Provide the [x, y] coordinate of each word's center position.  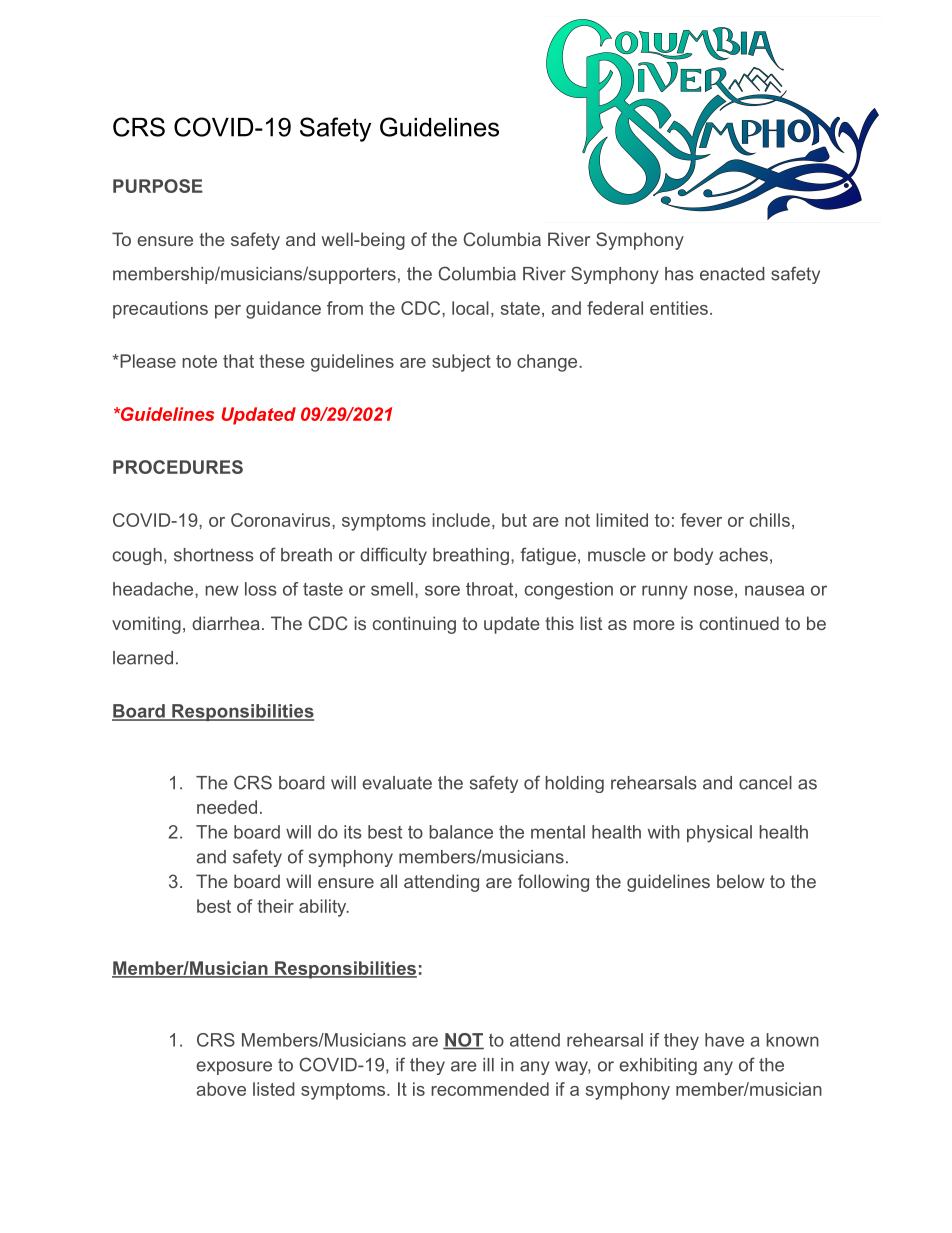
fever [701, 520]
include [461, 520]
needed [227, 807]
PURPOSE [158, 186]
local [470, 308]
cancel [765, 783]
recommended [490, 1089]
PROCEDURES [178, 467]
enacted [732, 274]
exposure [234, 1068]
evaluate [397, 783]
